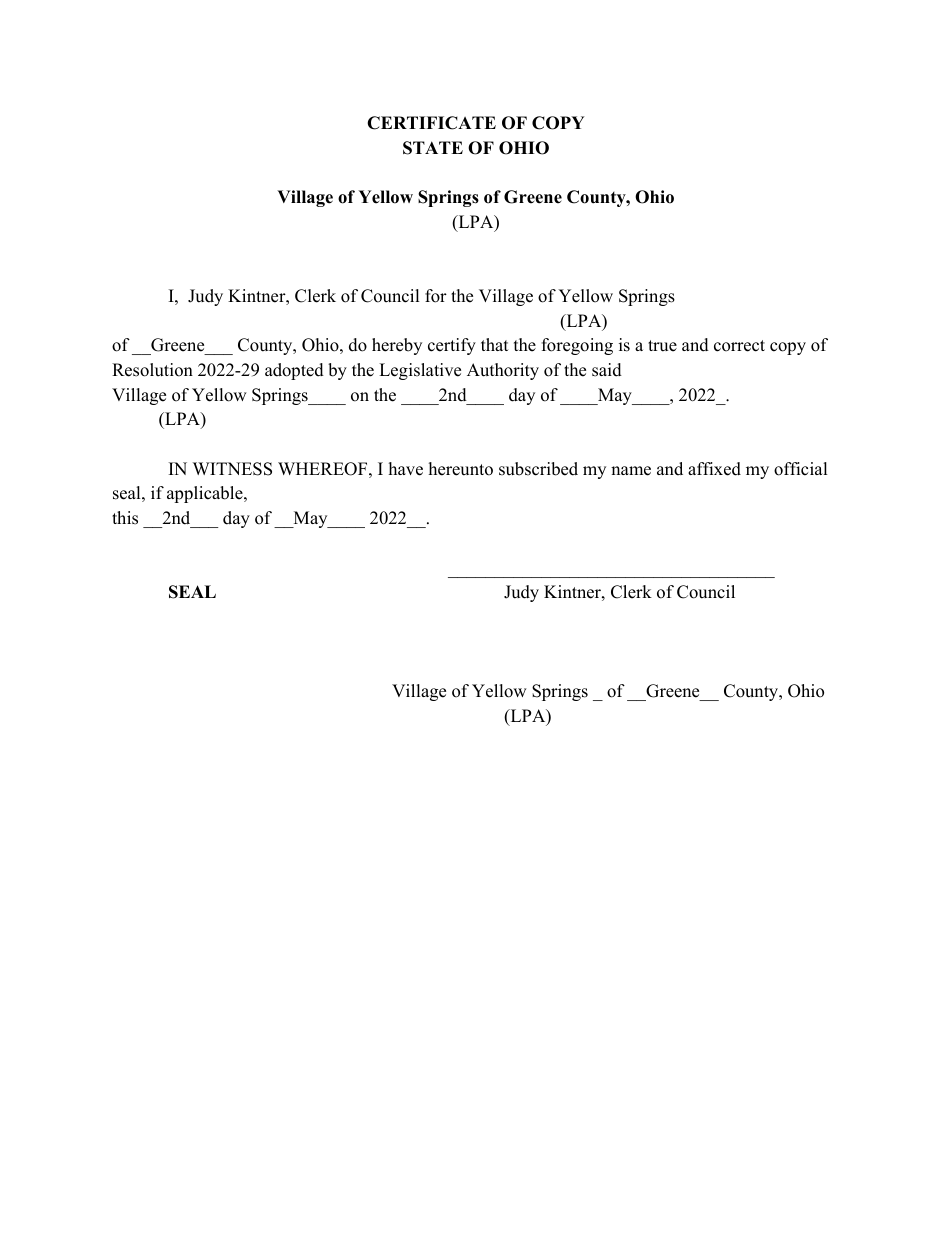 The image size is (952, 1233). Describe the element at coordinates (739, 346) in the screenshot. I see `correct` at that location.
